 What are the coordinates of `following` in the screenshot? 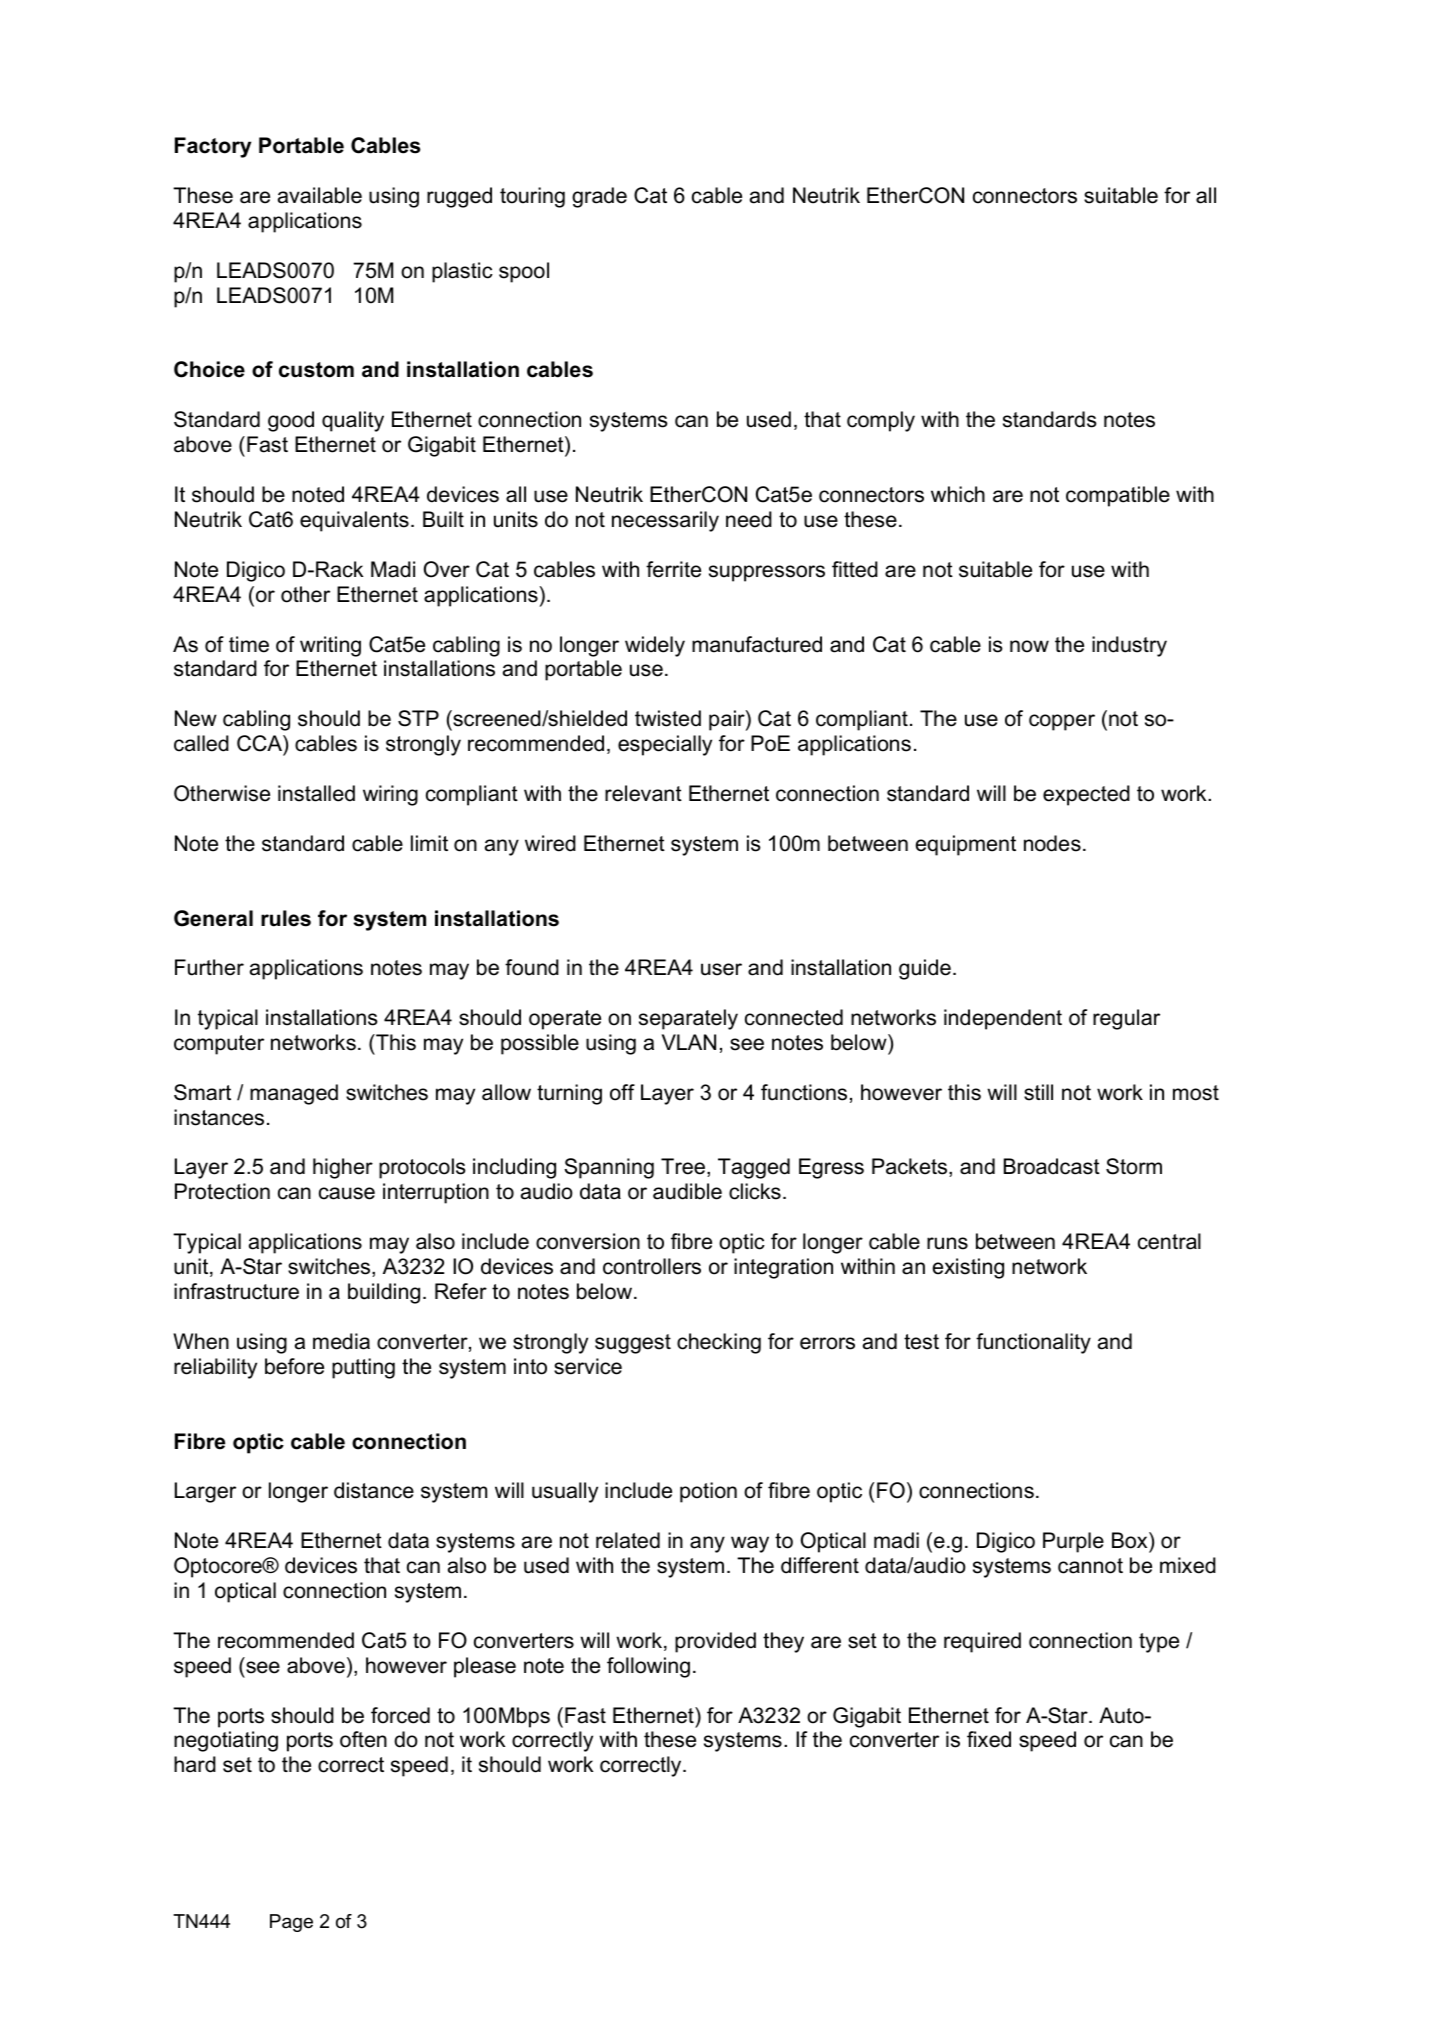 It's located at (648, 1667).
